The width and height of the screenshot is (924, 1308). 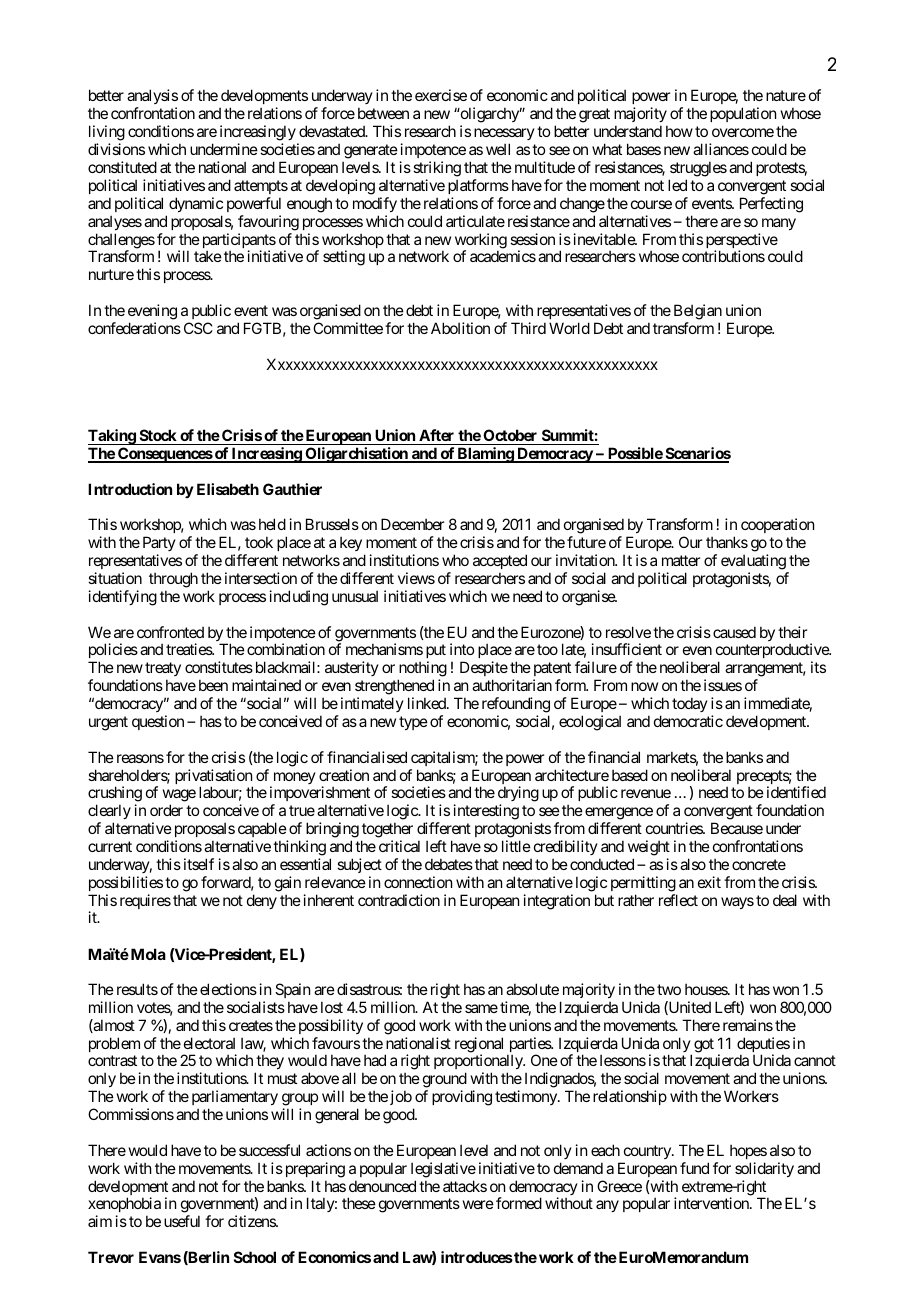 What do you see at coordinates (422, 670) in the screenshot?
I see `nothing` at bounding box center [422, 670].
